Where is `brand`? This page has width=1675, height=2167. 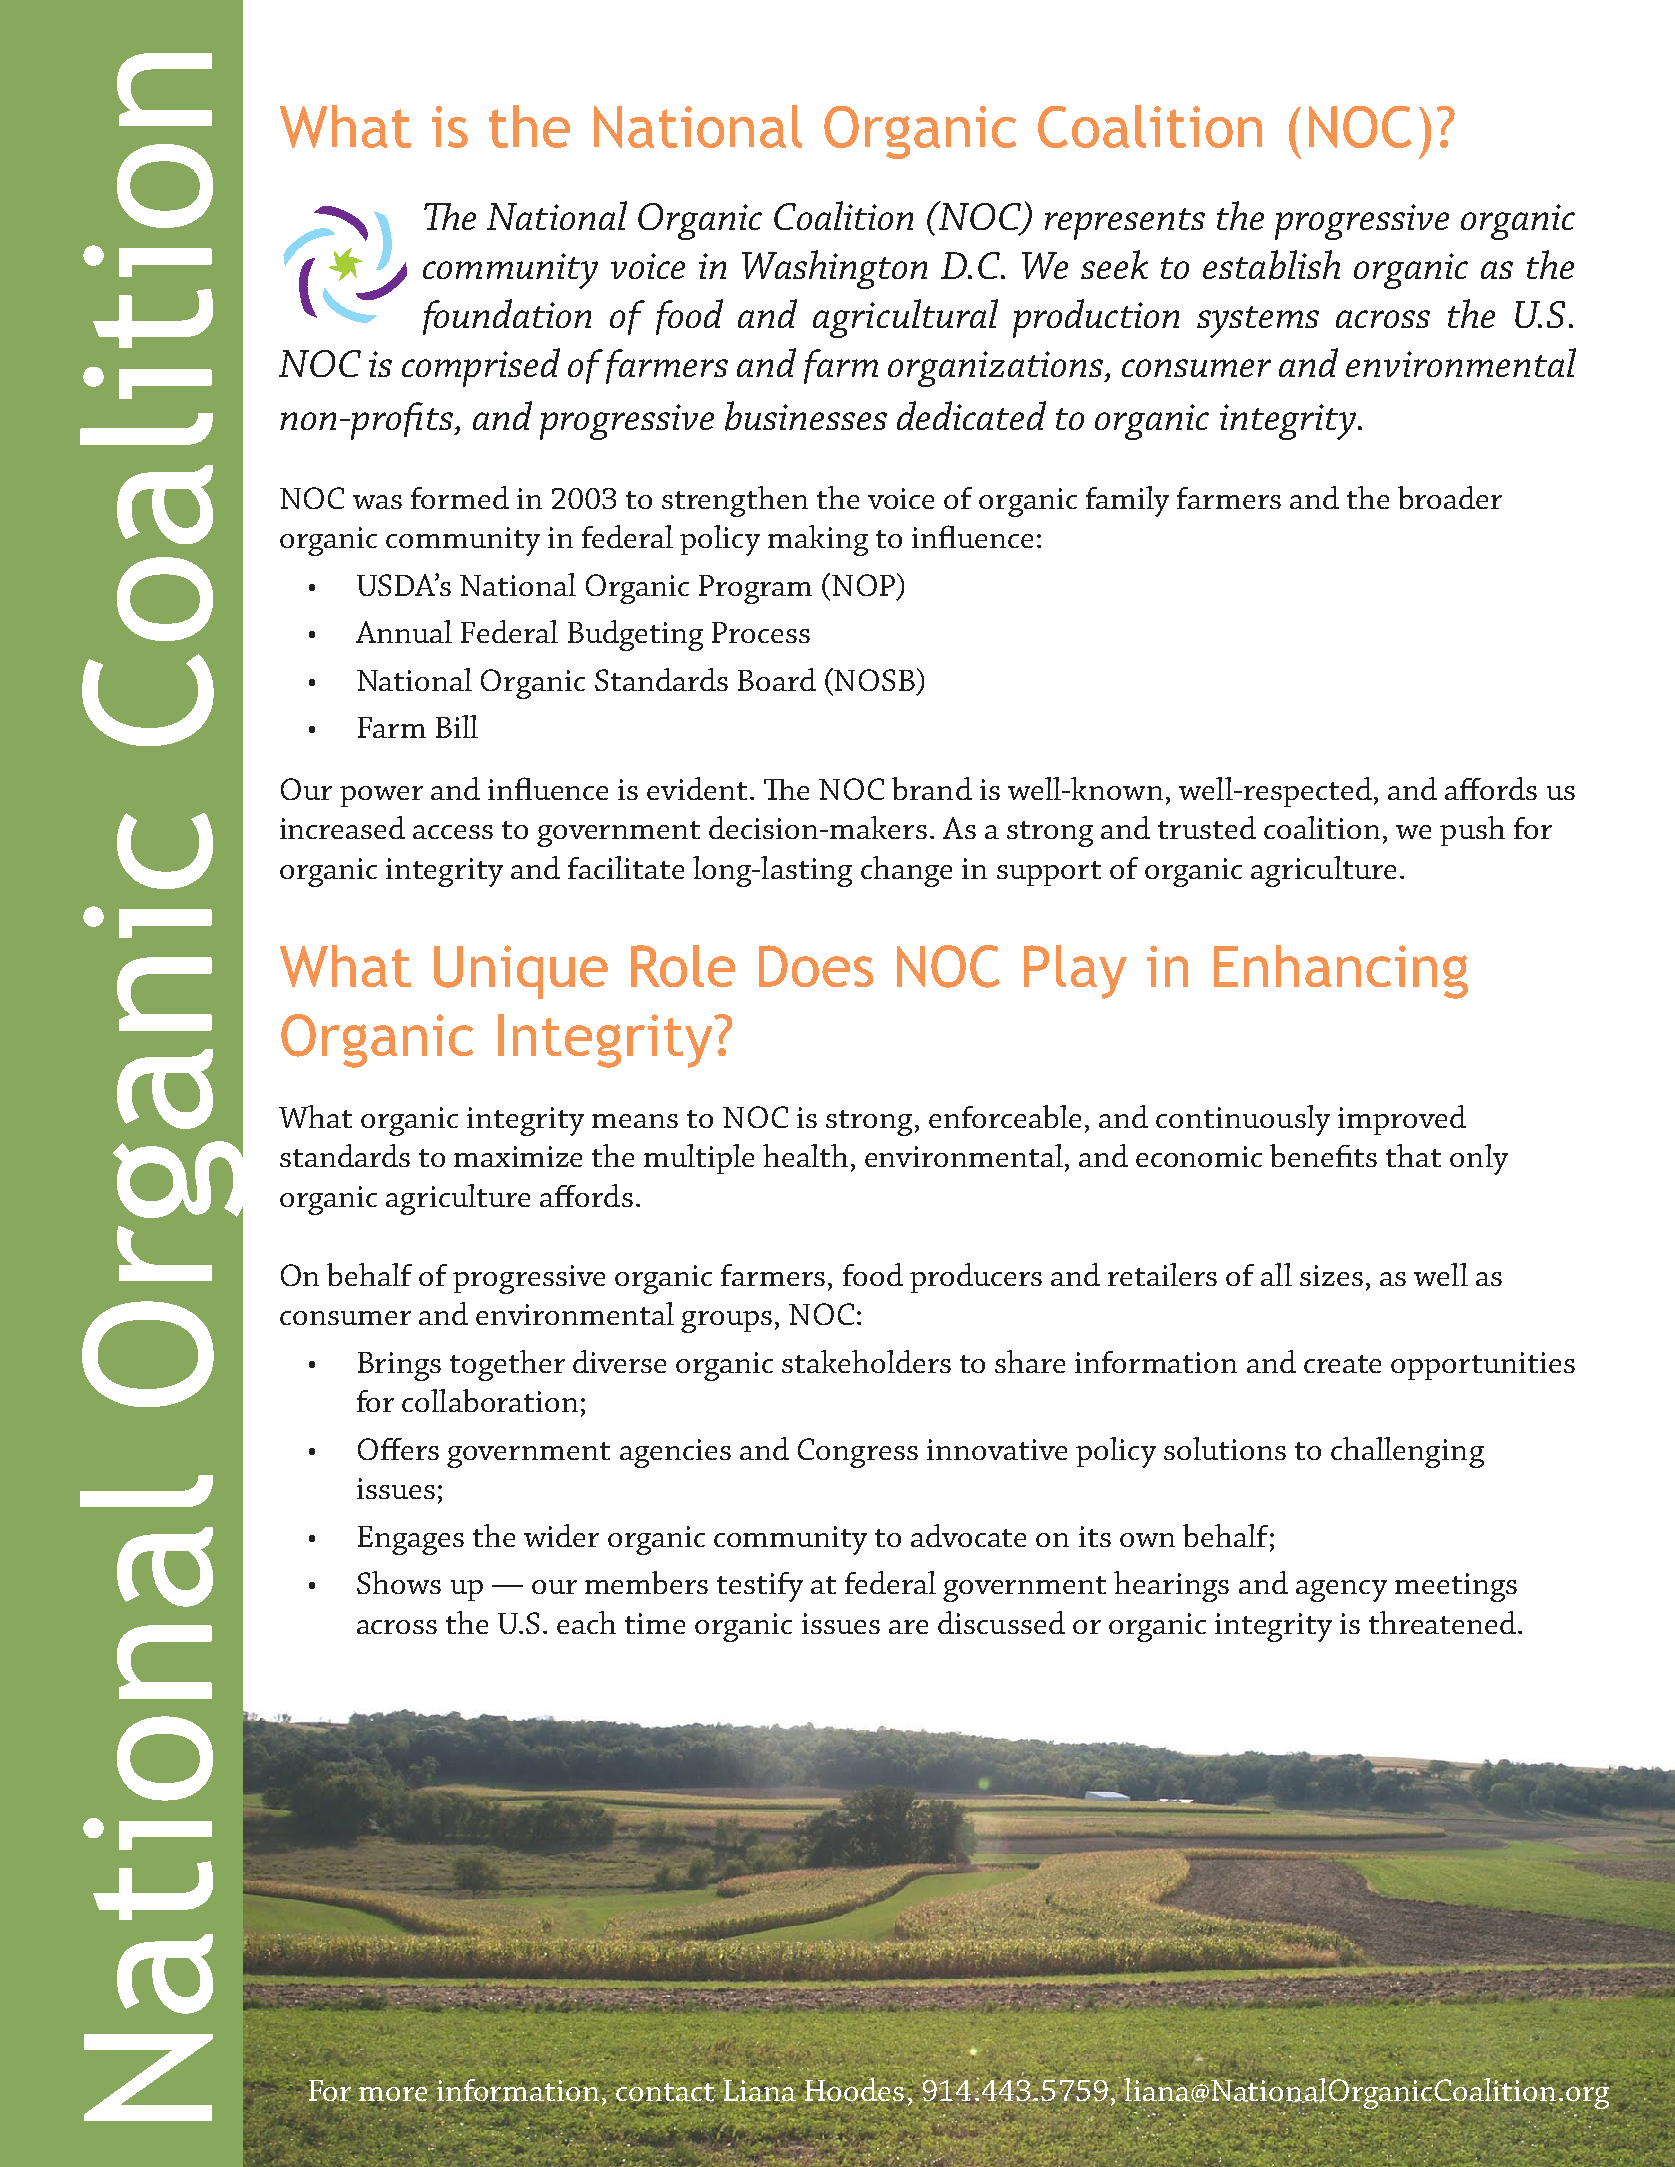 brand is located at coordinates (932, 788).
